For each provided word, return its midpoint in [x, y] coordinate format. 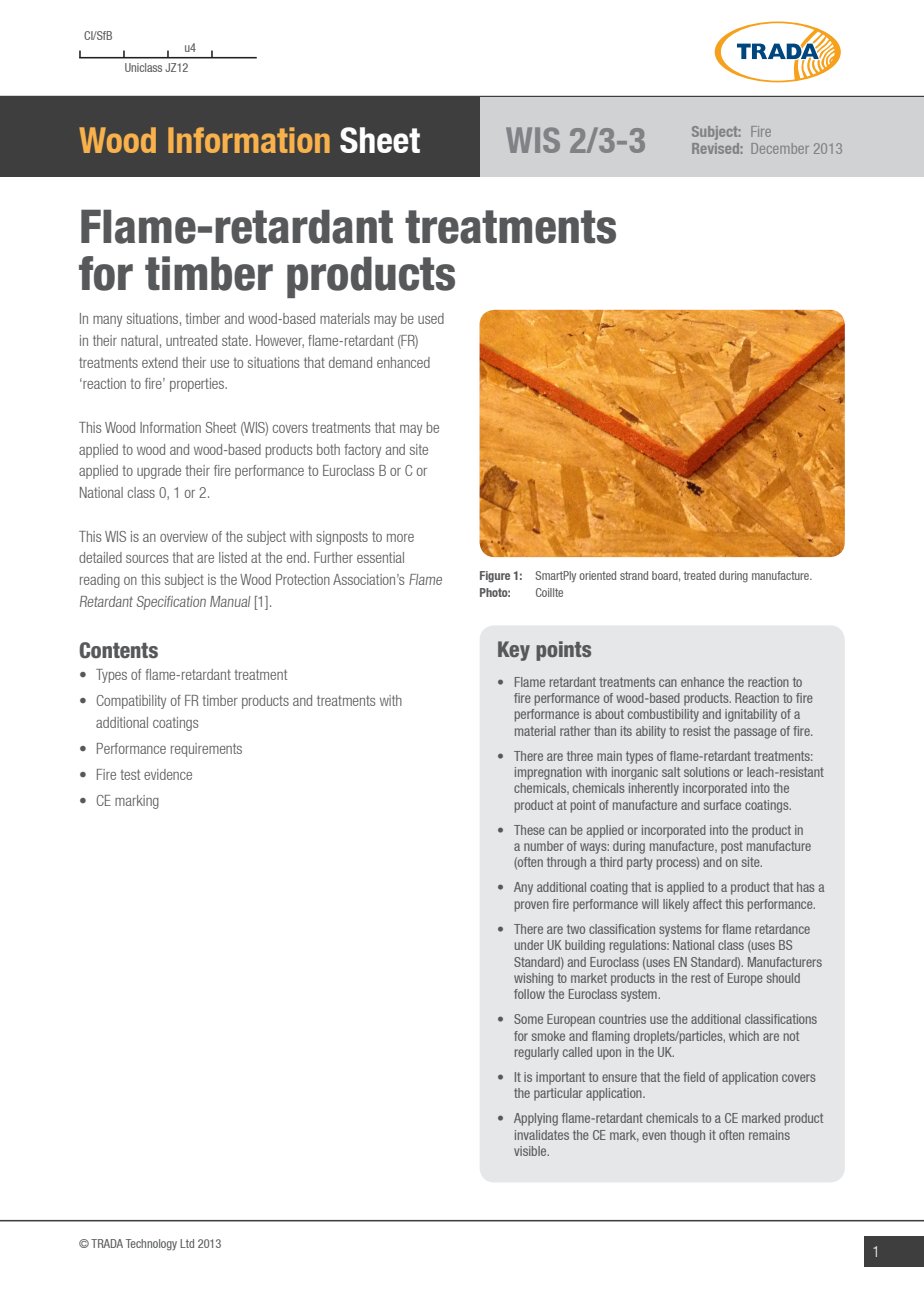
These [529, 830]
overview [184, 536]
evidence [168, 774]
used [431, 318]
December [780, 148]
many [107, 321]
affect [707, 904]
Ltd [187, 1243]
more [400, 538]
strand [634, 575]
